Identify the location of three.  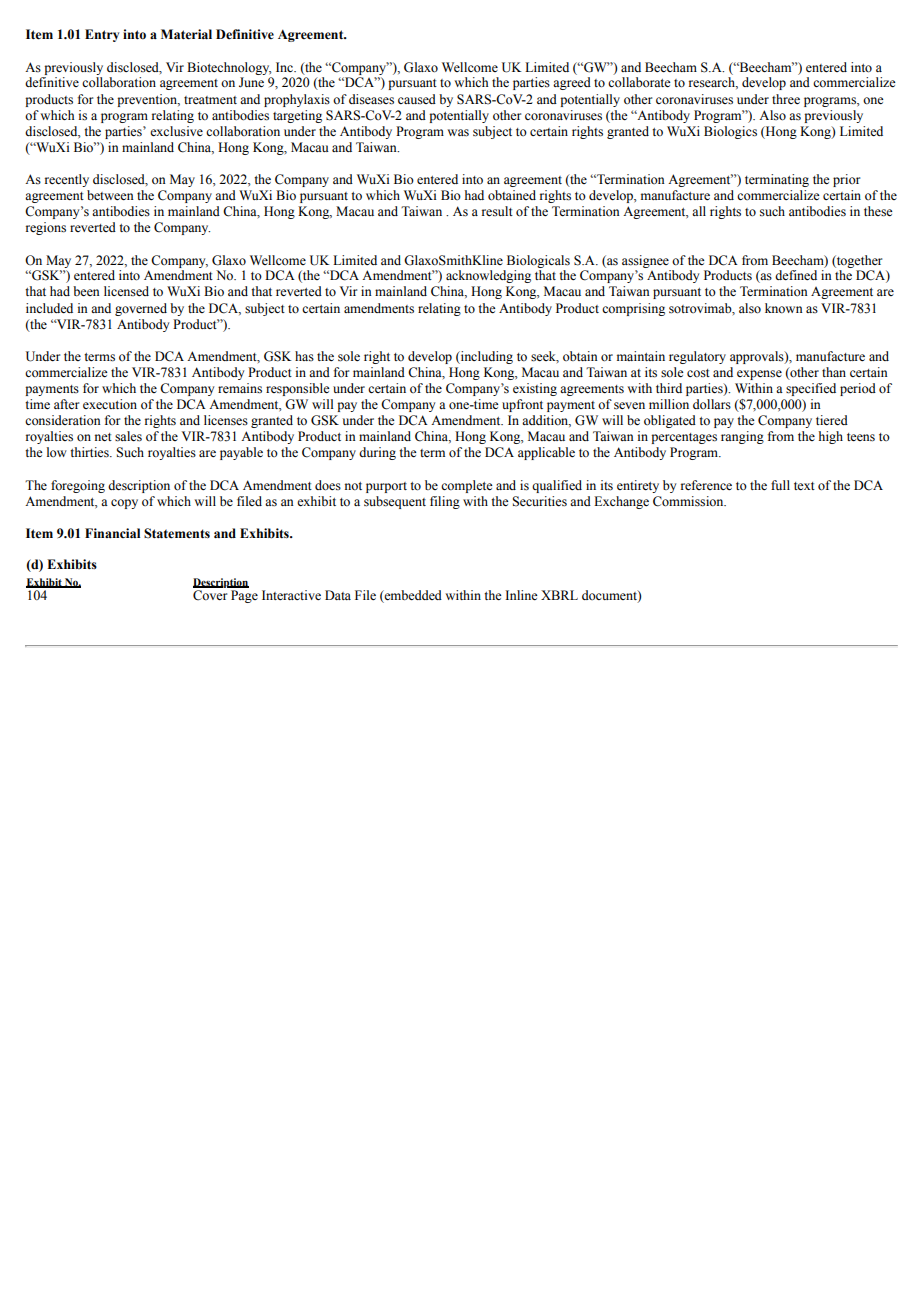
(786, 99).
